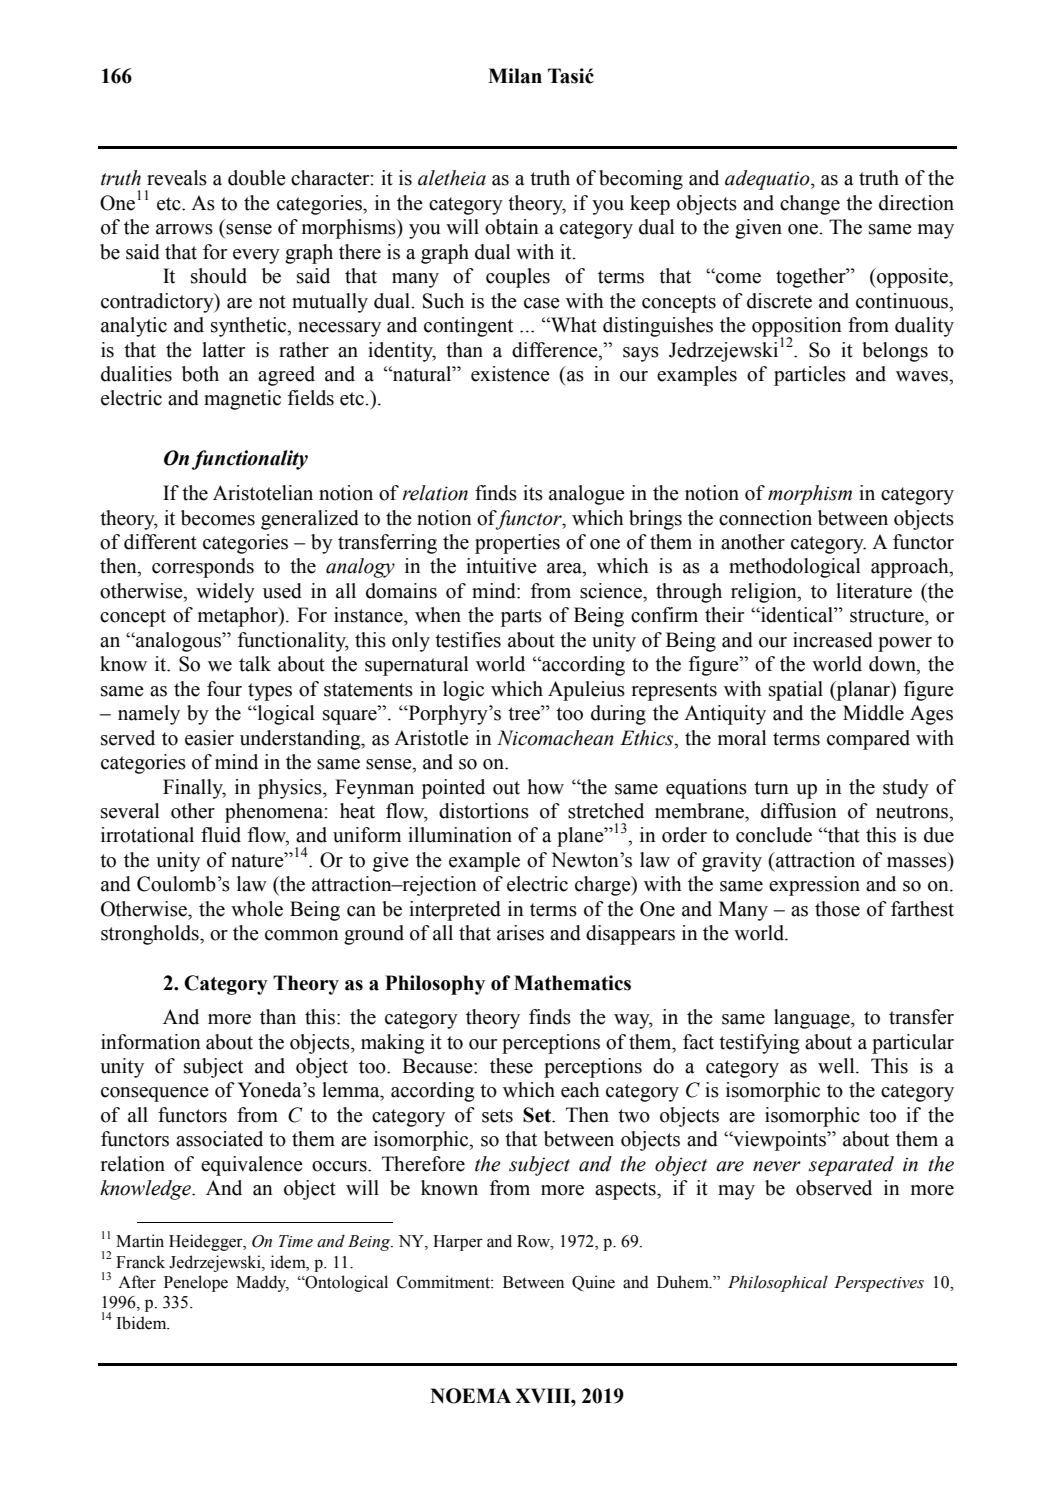 The width and height of the image is (1054, 1492). What do you see at coordinates (209, 738) in the image?
I see `easier` at bounding box center [209, 738].
